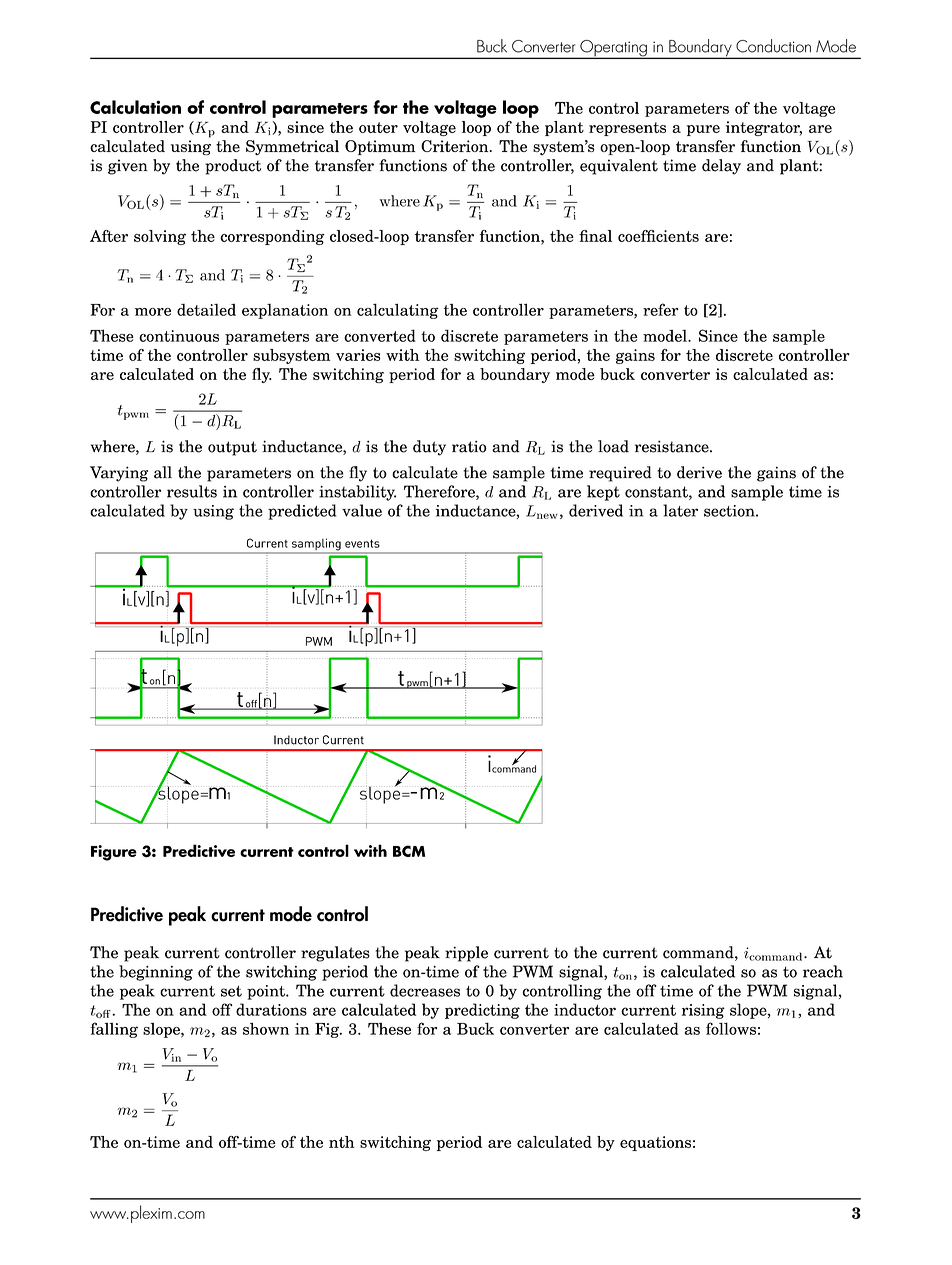 Image resolution: width=952 pixels, height=1265 pixels. What do you see at coordinates (456, 146) in the screenshot?
I see `Criterion` at bounding box center [456, 146].
